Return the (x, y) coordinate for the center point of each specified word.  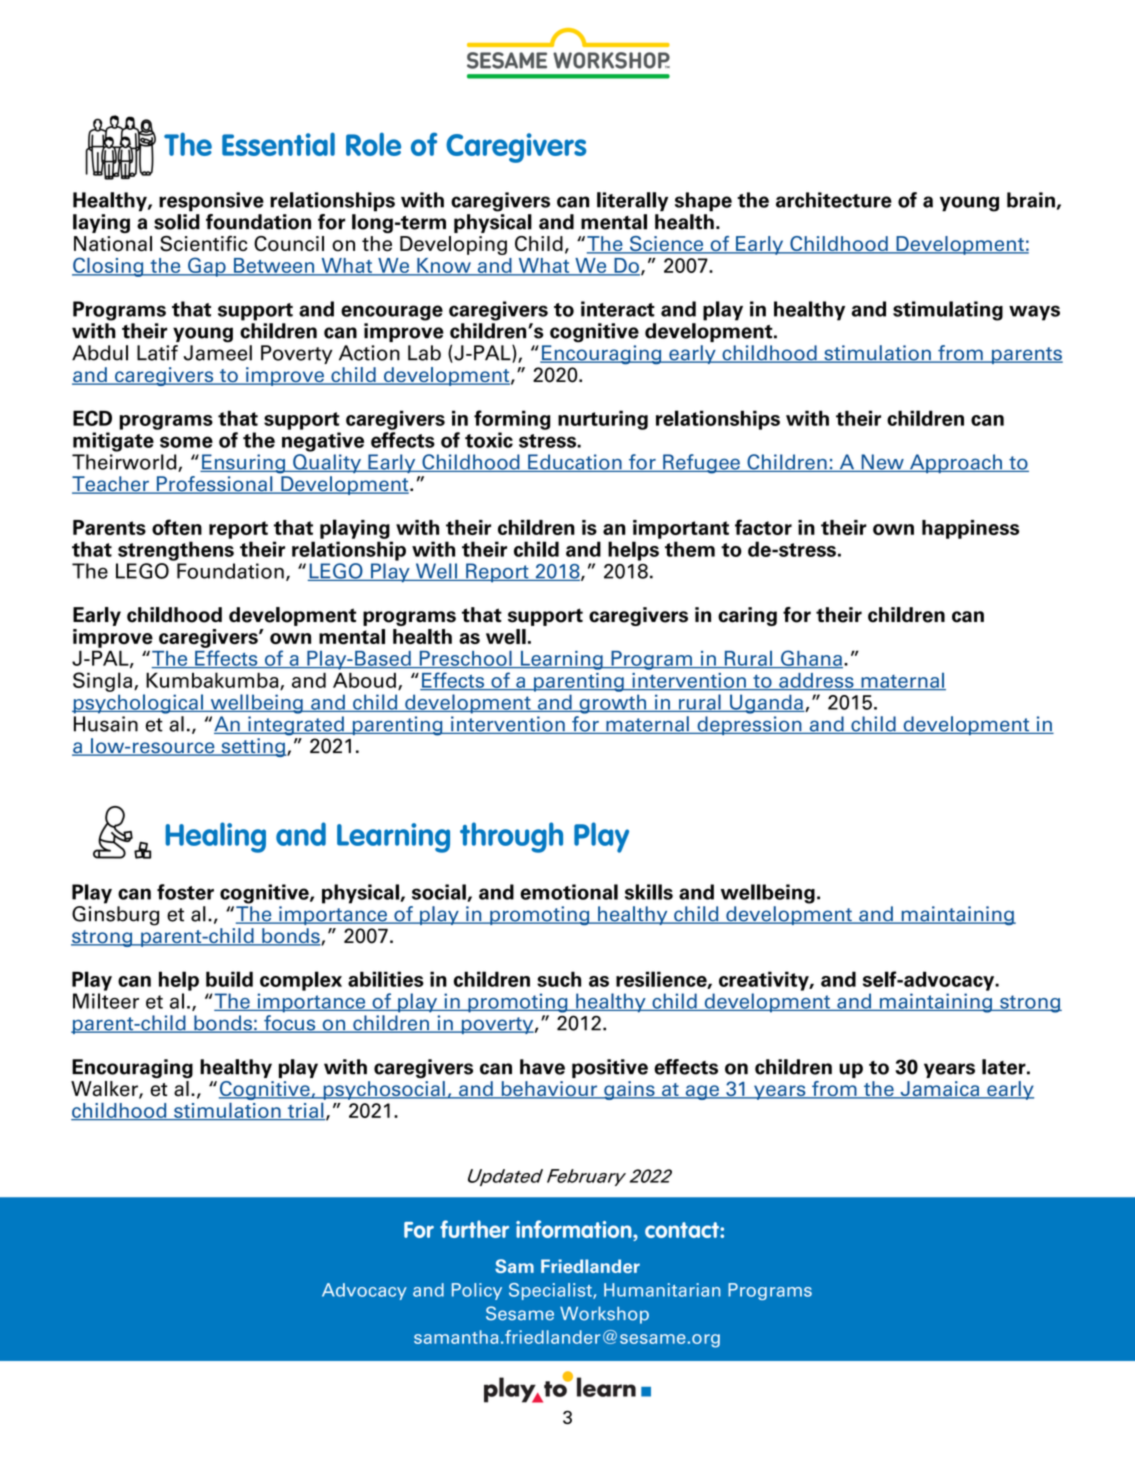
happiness (970, 529)
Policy (477, 1291)
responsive (211, 202)
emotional (569, 892)
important (681, 529)
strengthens (176, 551)
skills (649, 892)
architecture (834, 200)
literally (632, 202)
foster (185, 892)
